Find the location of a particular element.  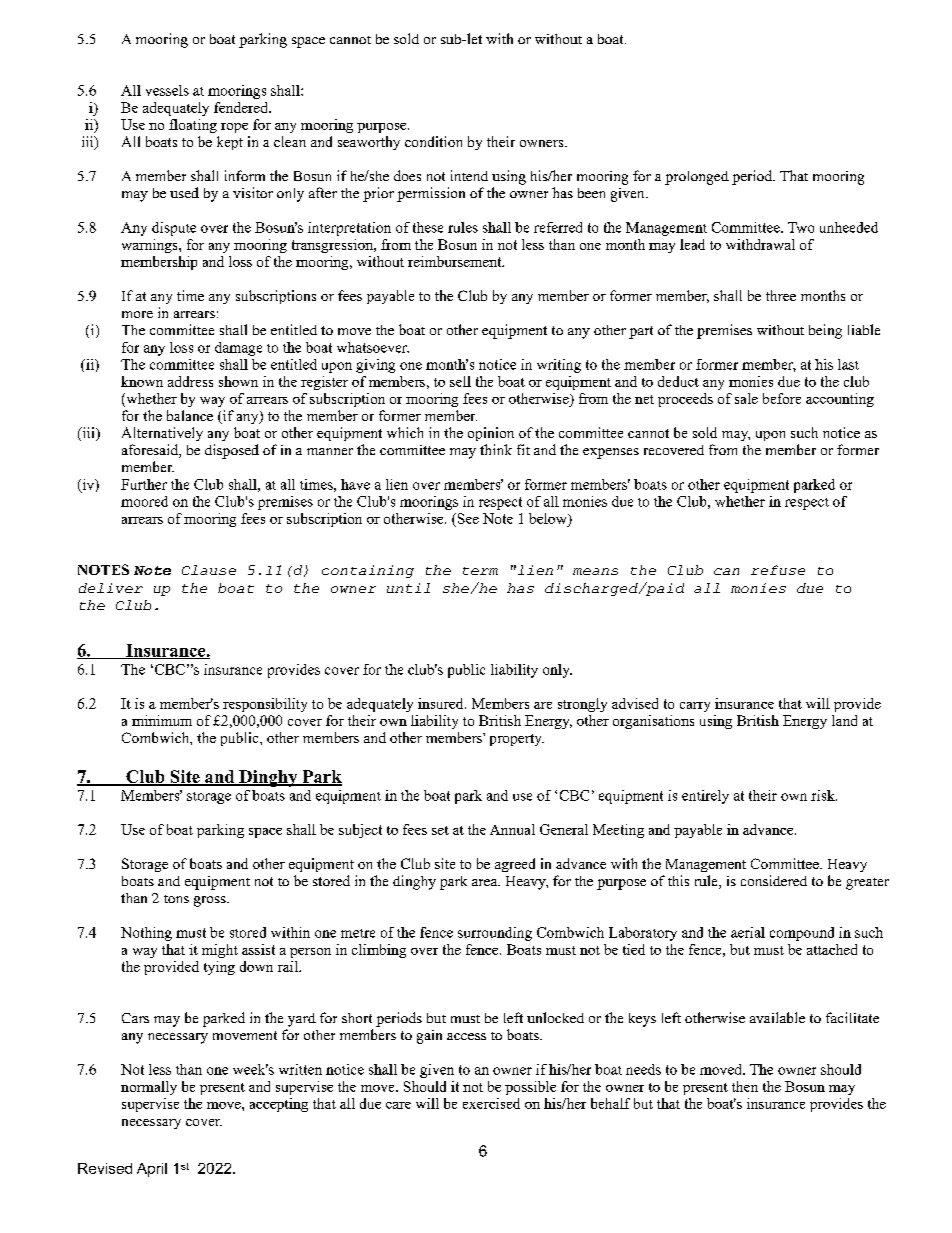

disposed is located at coordinates (232, 451).
